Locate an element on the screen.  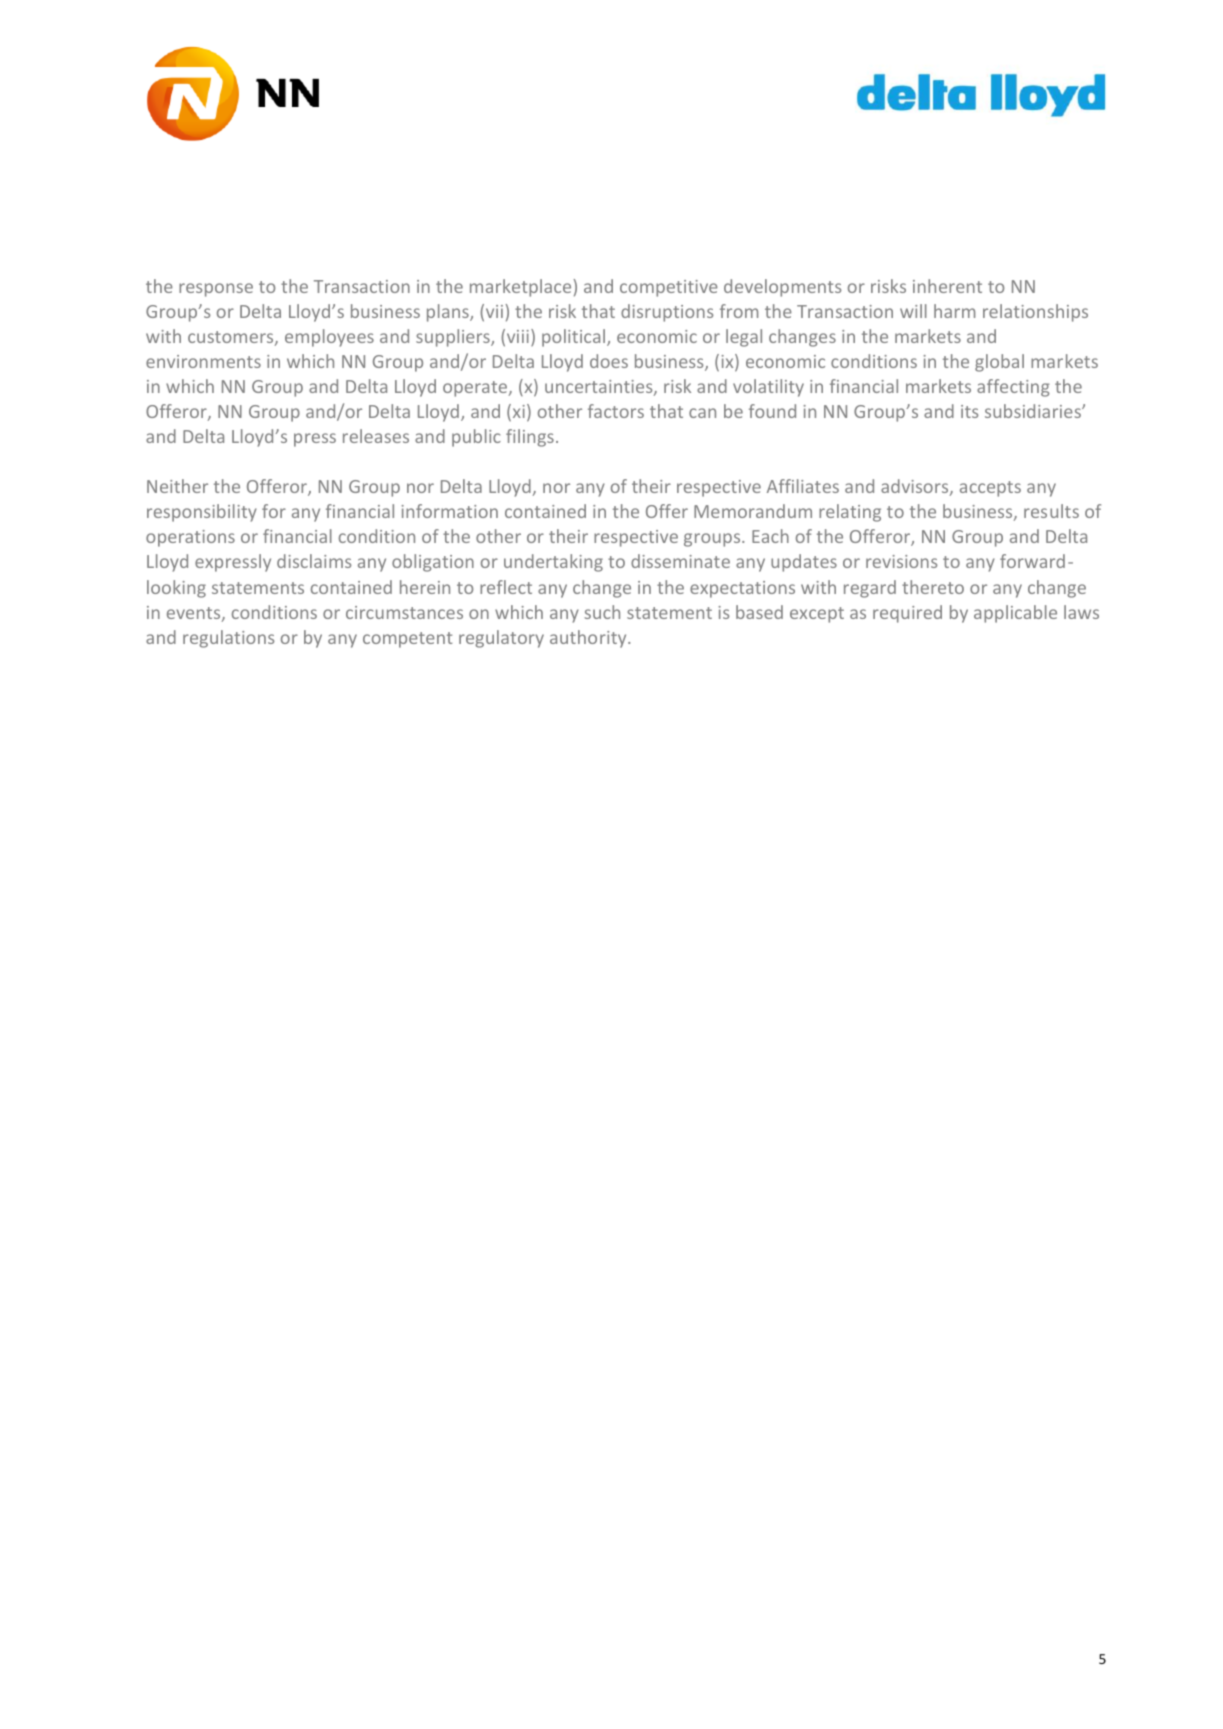
disseminate is located at coordinates (680, 561).
